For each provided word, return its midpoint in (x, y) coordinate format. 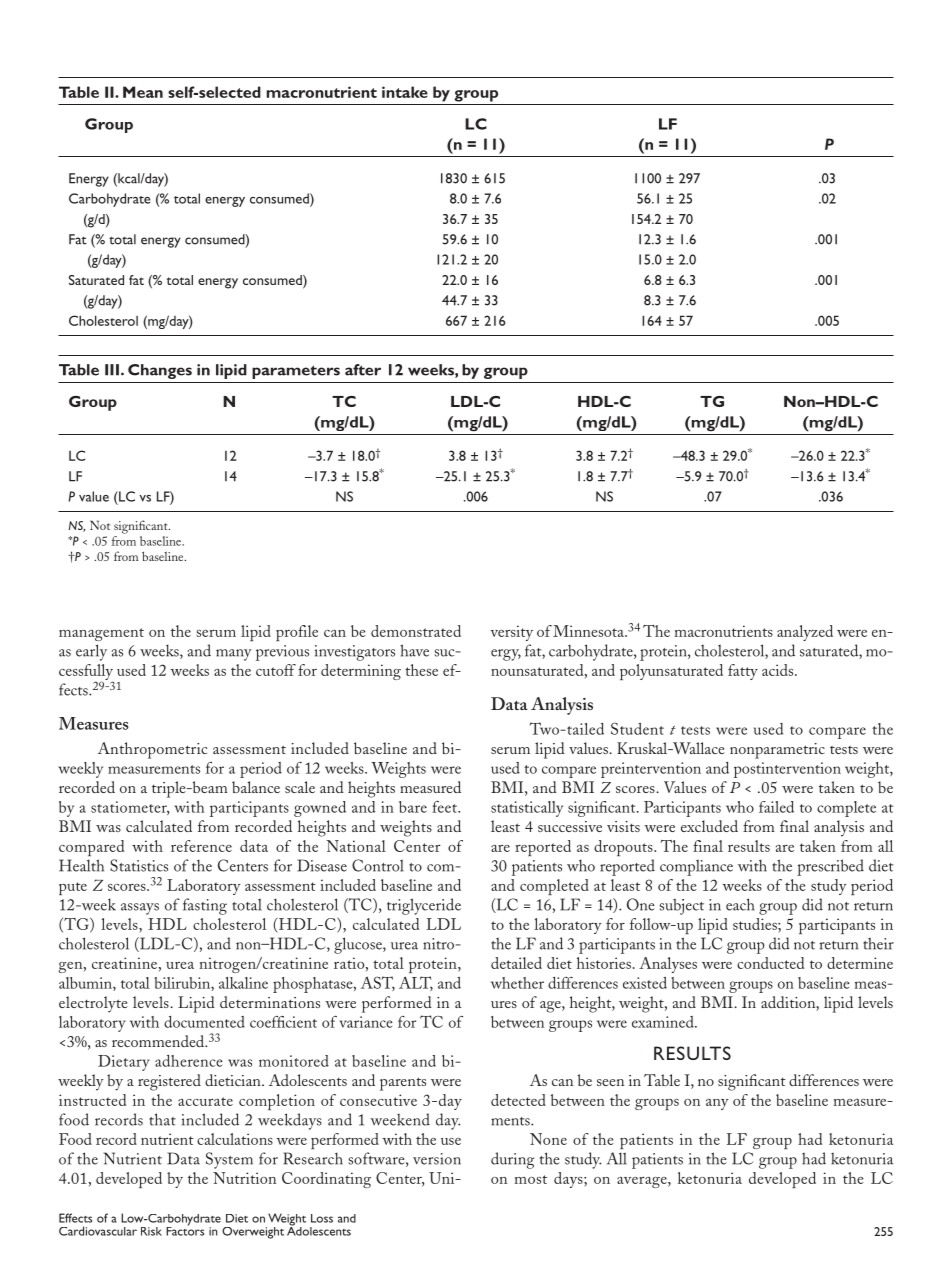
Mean (143, 92)
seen (610, 1082)
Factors (185, 1230)
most (531, 1179)
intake (405, 92)
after (363, 370)
